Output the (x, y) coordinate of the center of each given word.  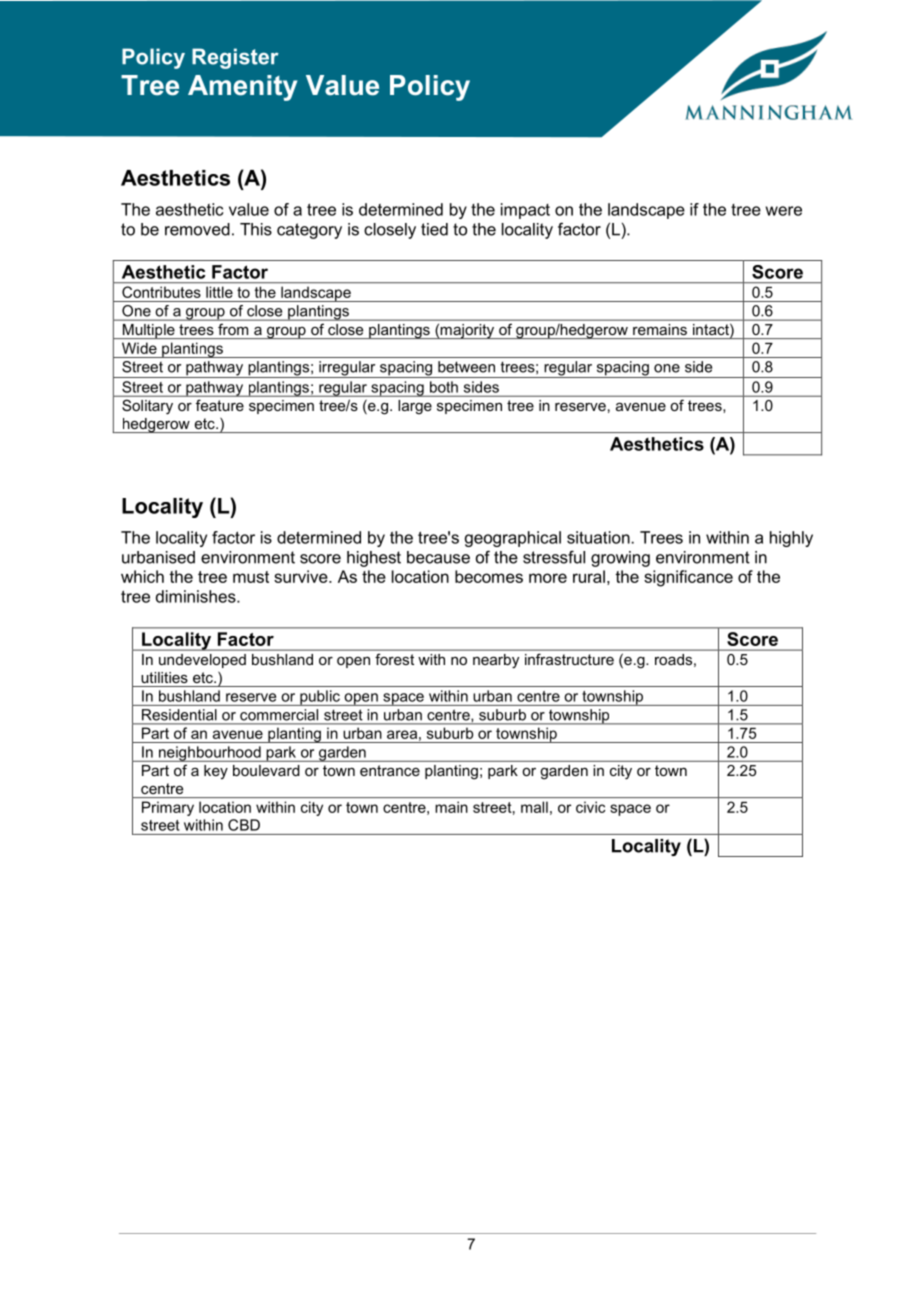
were (784, 211)
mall (534, 807)
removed (197, 229)
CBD (244, 825)
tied (434, 229)
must (251, 577)
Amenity (242, 88)
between (466, 367)
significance (688, 578)
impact (525, 211)
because (438, 557)
